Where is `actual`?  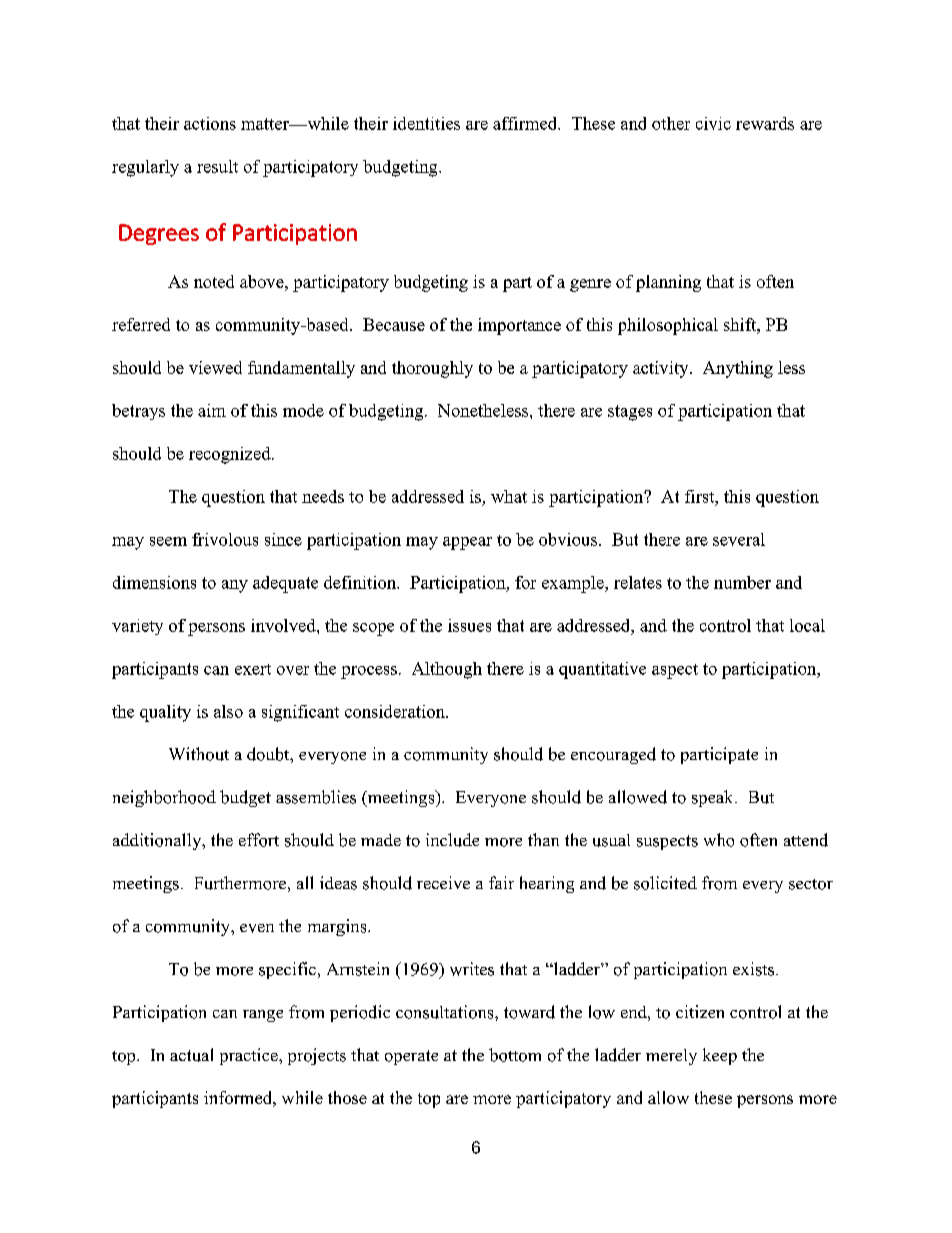 actual is located at coordinates (191, 1055).
